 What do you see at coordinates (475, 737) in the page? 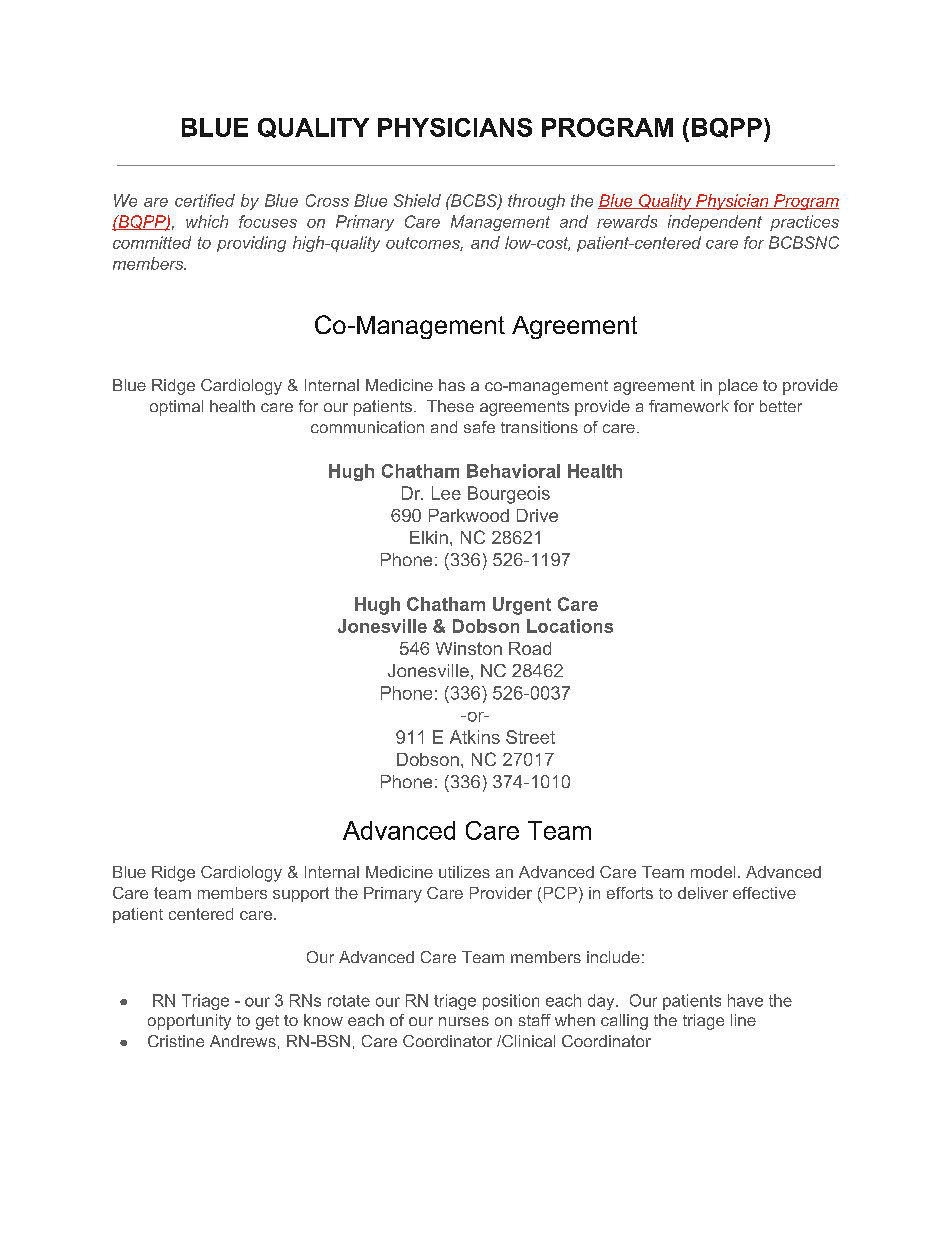
I see `Atkins` at bounding box center [475, 737].
